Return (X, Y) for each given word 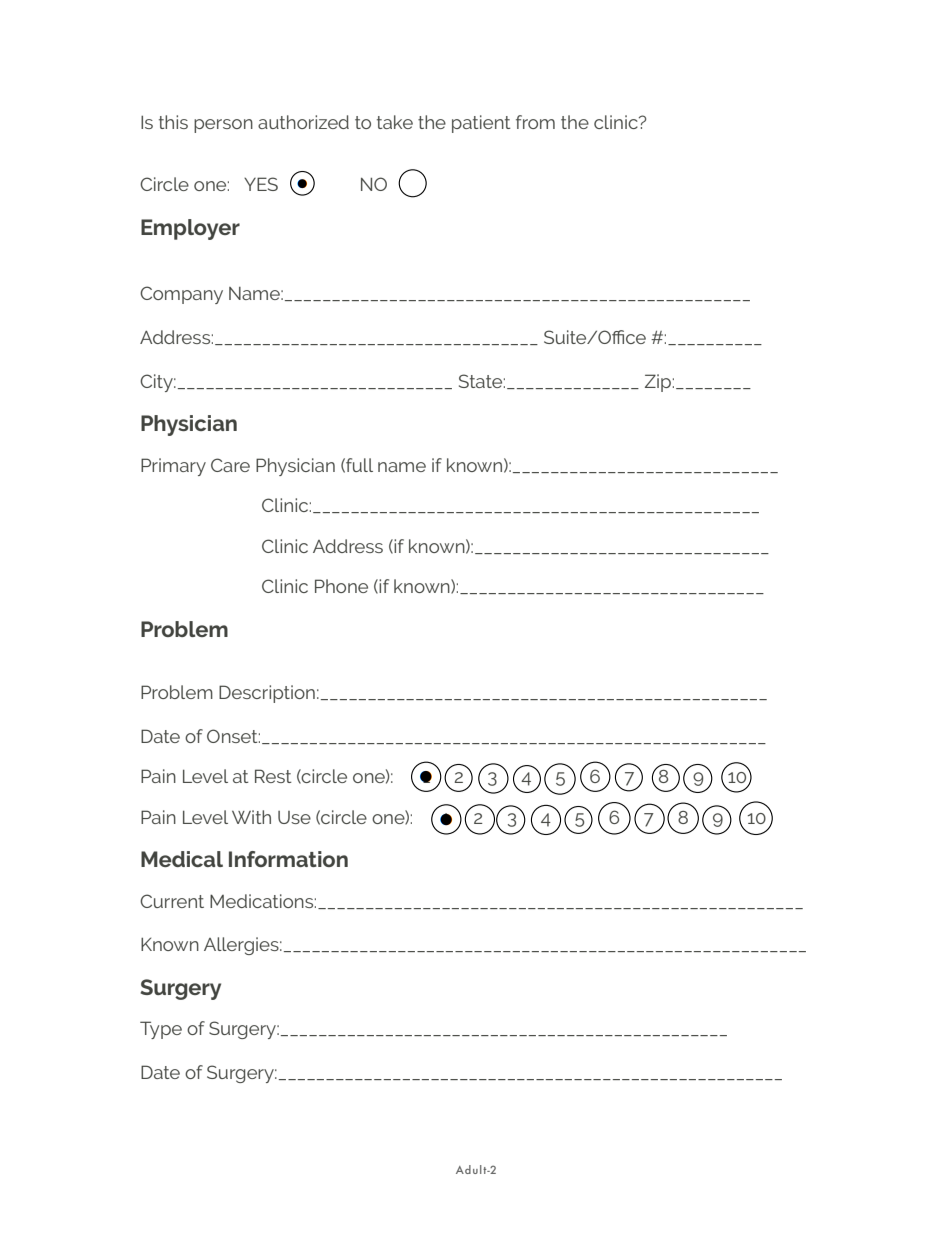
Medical (182, 859)
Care (230, 465)
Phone (341, 586)
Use (294, 817)
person (223, 126)
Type (161, 1030)
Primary (173, 467)
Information (288, 859)
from (535, 122)
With (251, 817)
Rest (273, 776)
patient (481, 124)
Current (172, 901)
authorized (303, 122)
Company (181, 295)
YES (261, 184)
